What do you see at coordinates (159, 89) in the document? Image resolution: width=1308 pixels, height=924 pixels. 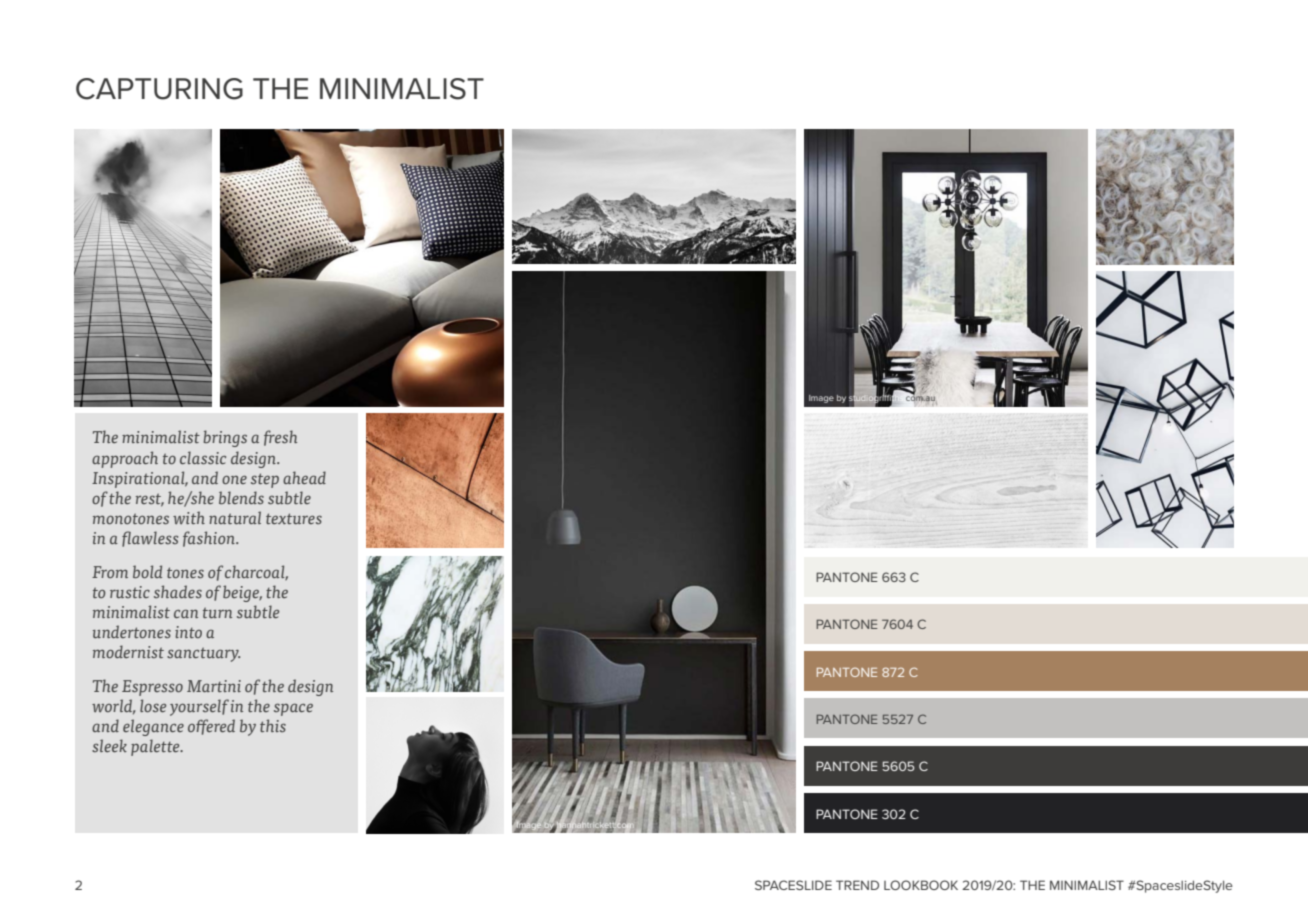 I see `CAPTURING` at bounding box center [159, 89].
